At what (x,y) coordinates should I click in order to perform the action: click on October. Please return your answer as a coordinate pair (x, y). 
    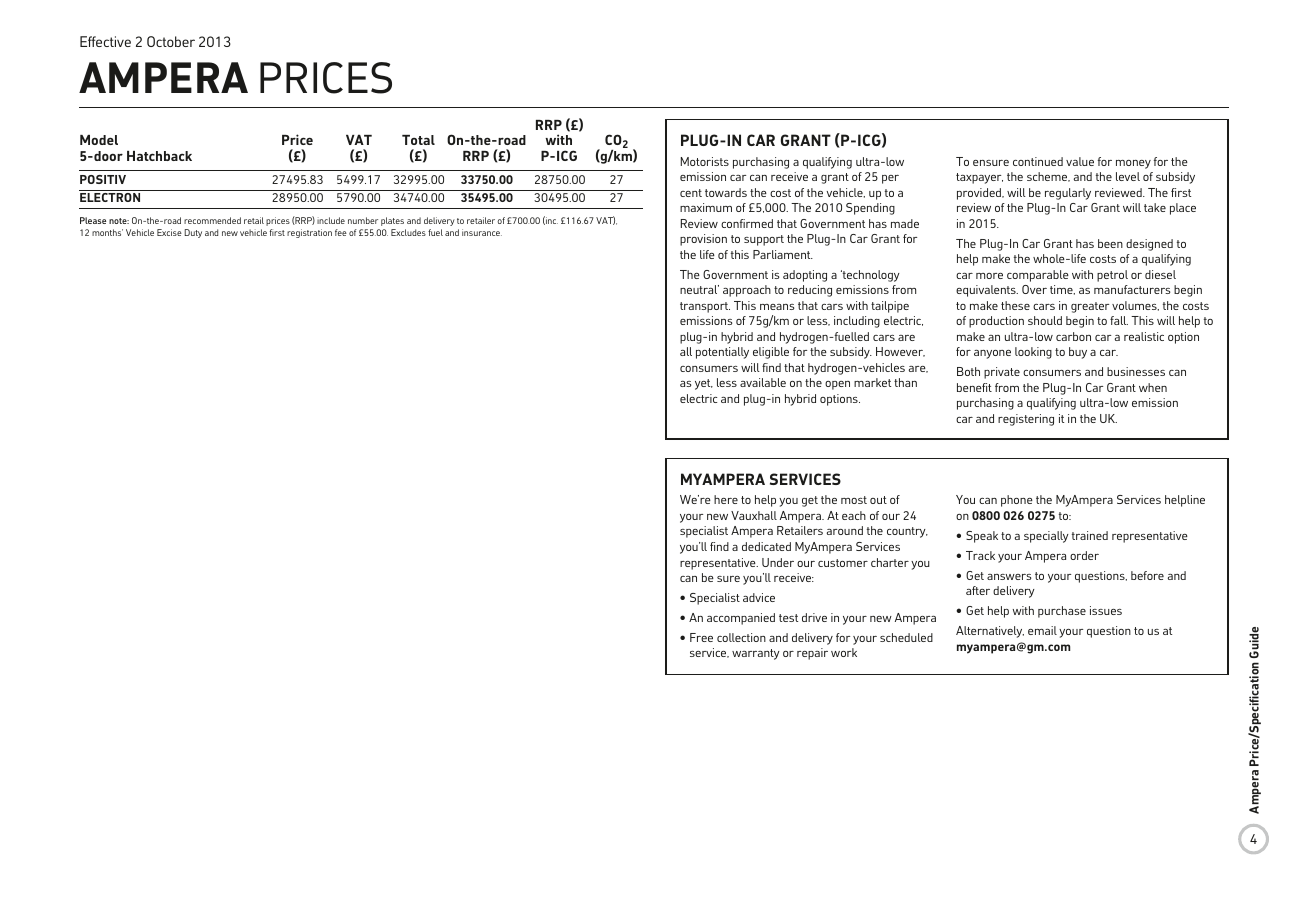
    Looking at the image, I should click on (171, 41).
